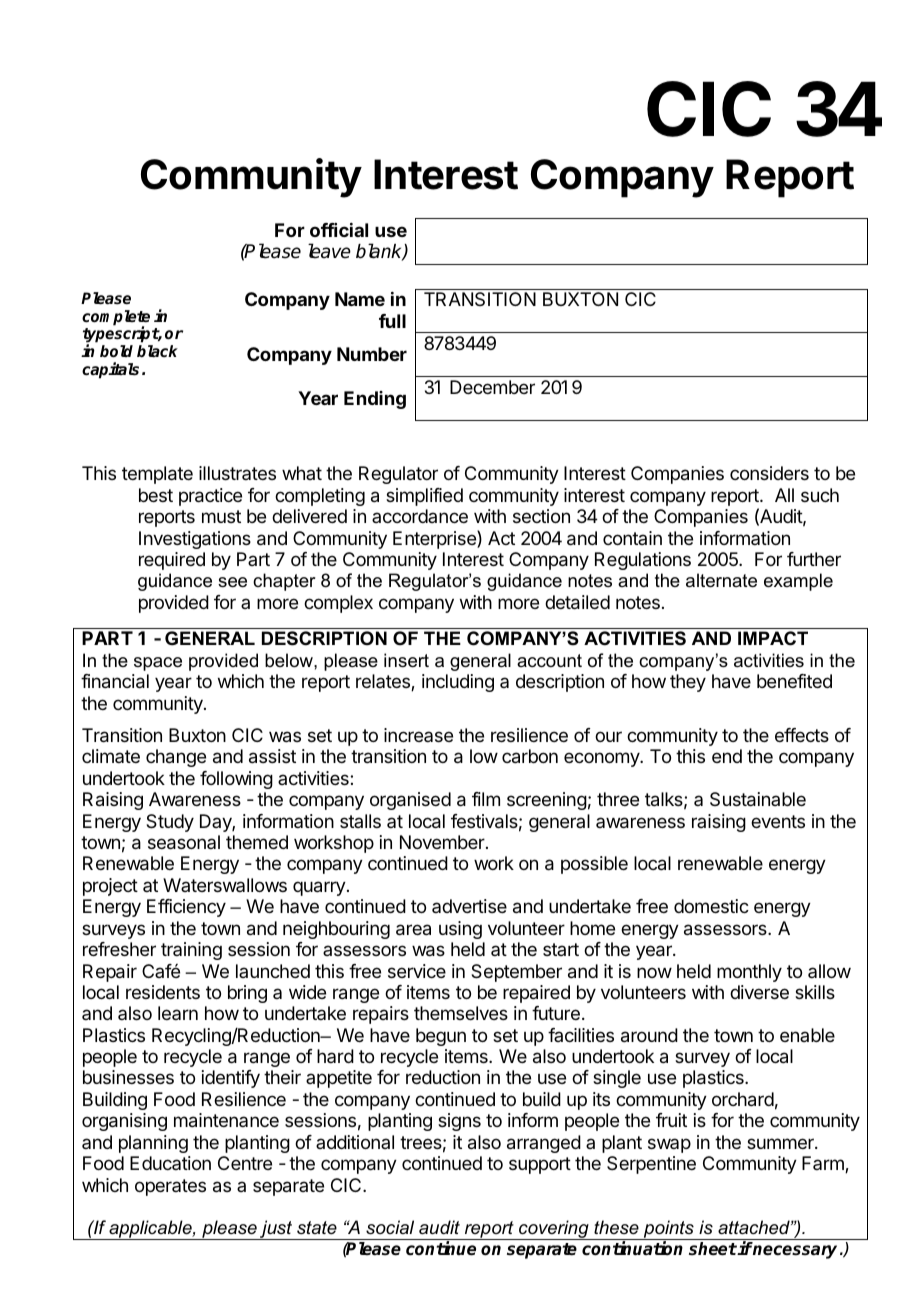 The height and width of the document is (1307, 924). What do you see at coordinates (461, 1013) in the document?
I see `themselves` at bounding box center [461, 1013].
